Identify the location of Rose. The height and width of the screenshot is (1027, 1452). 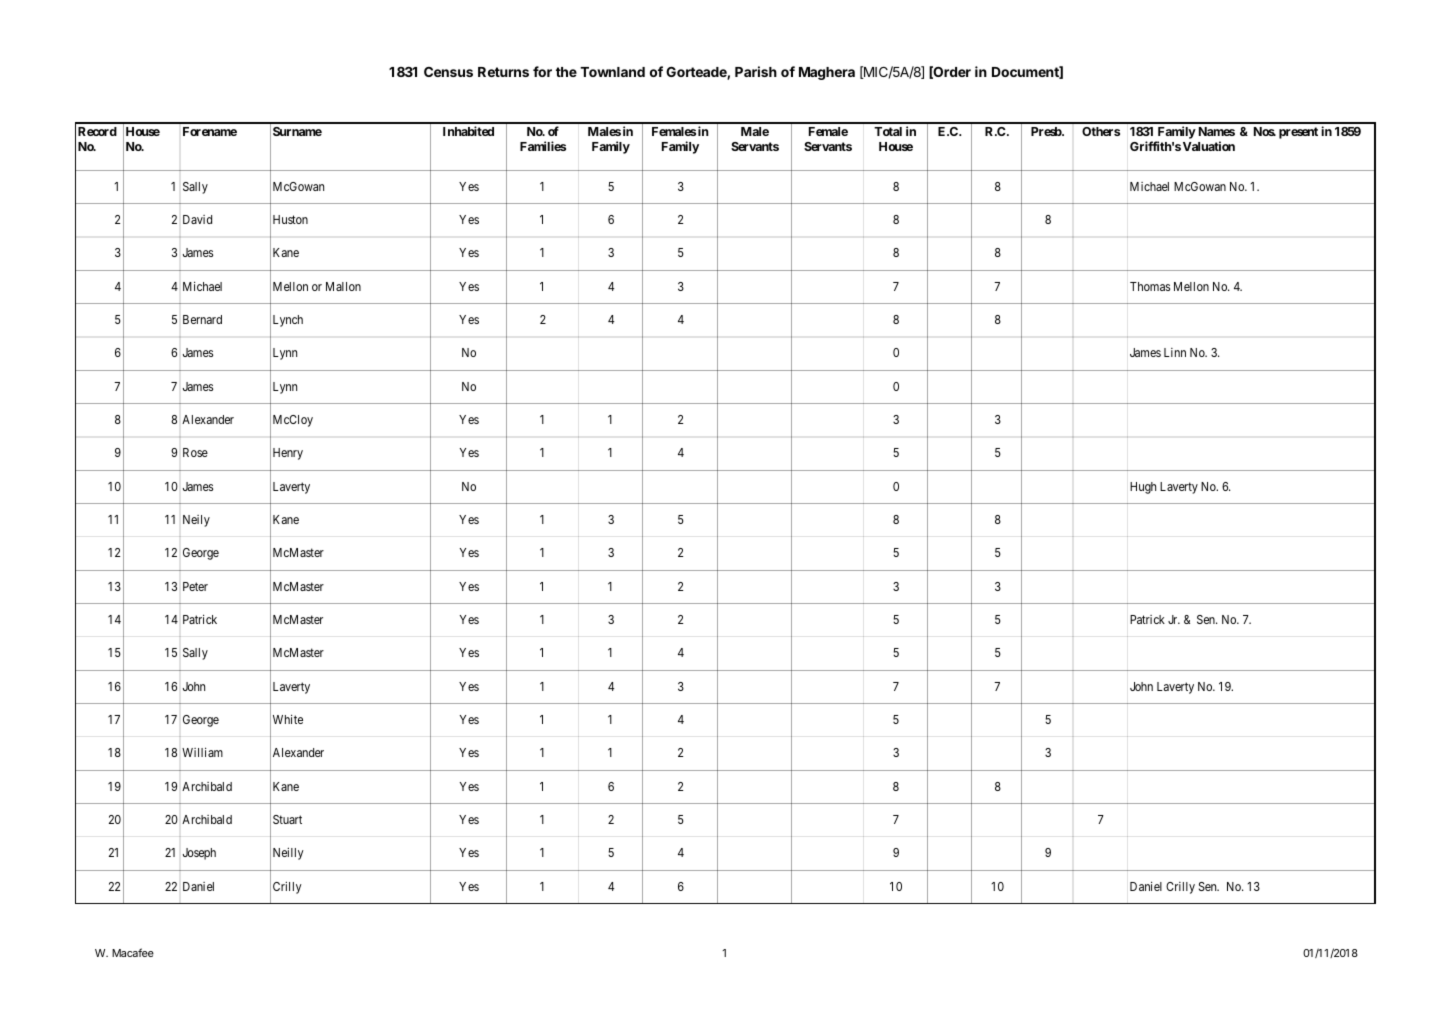
(195, 452).
